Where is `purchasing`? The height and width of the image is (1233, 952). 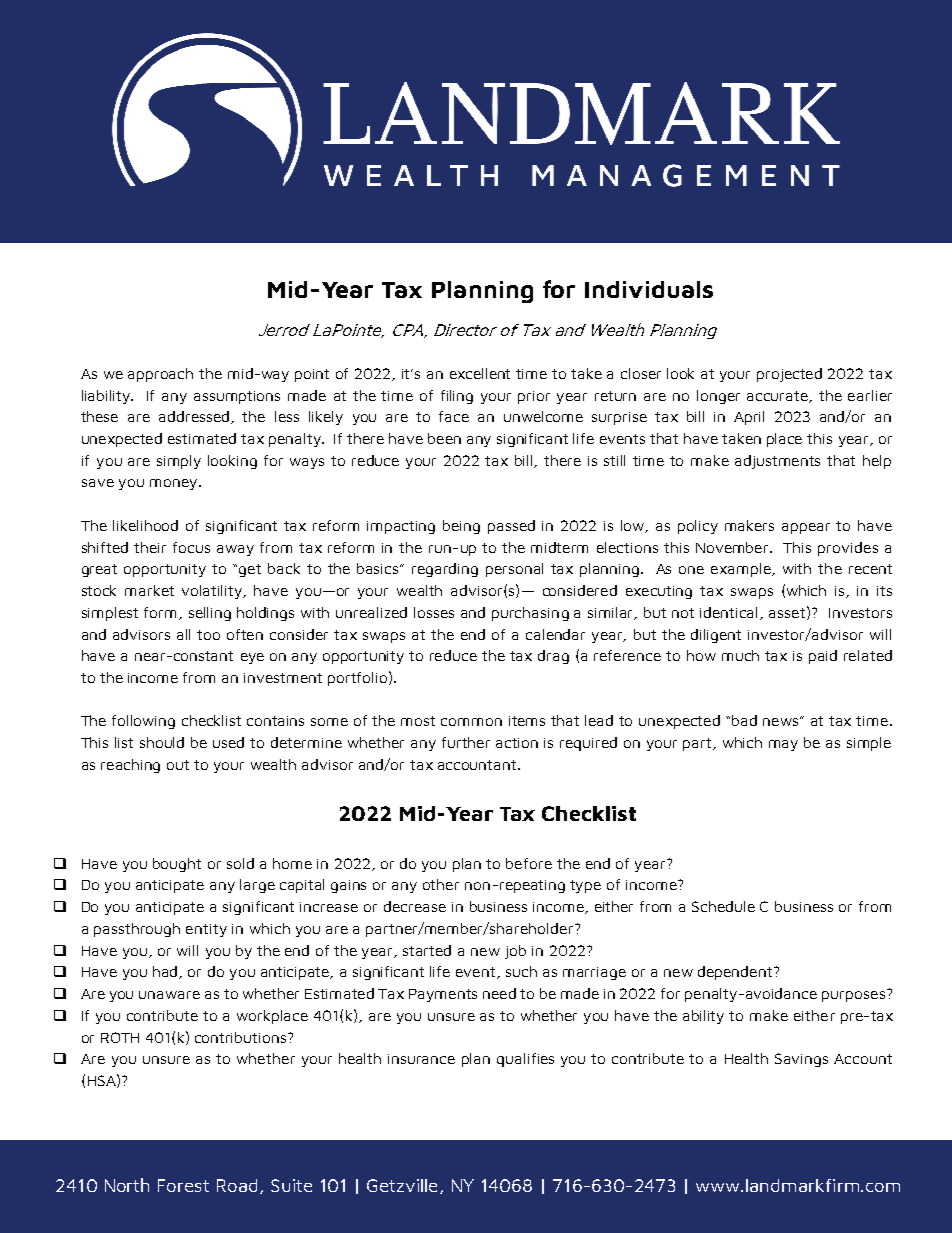 purchasing is located at coordinates (530, 614).
